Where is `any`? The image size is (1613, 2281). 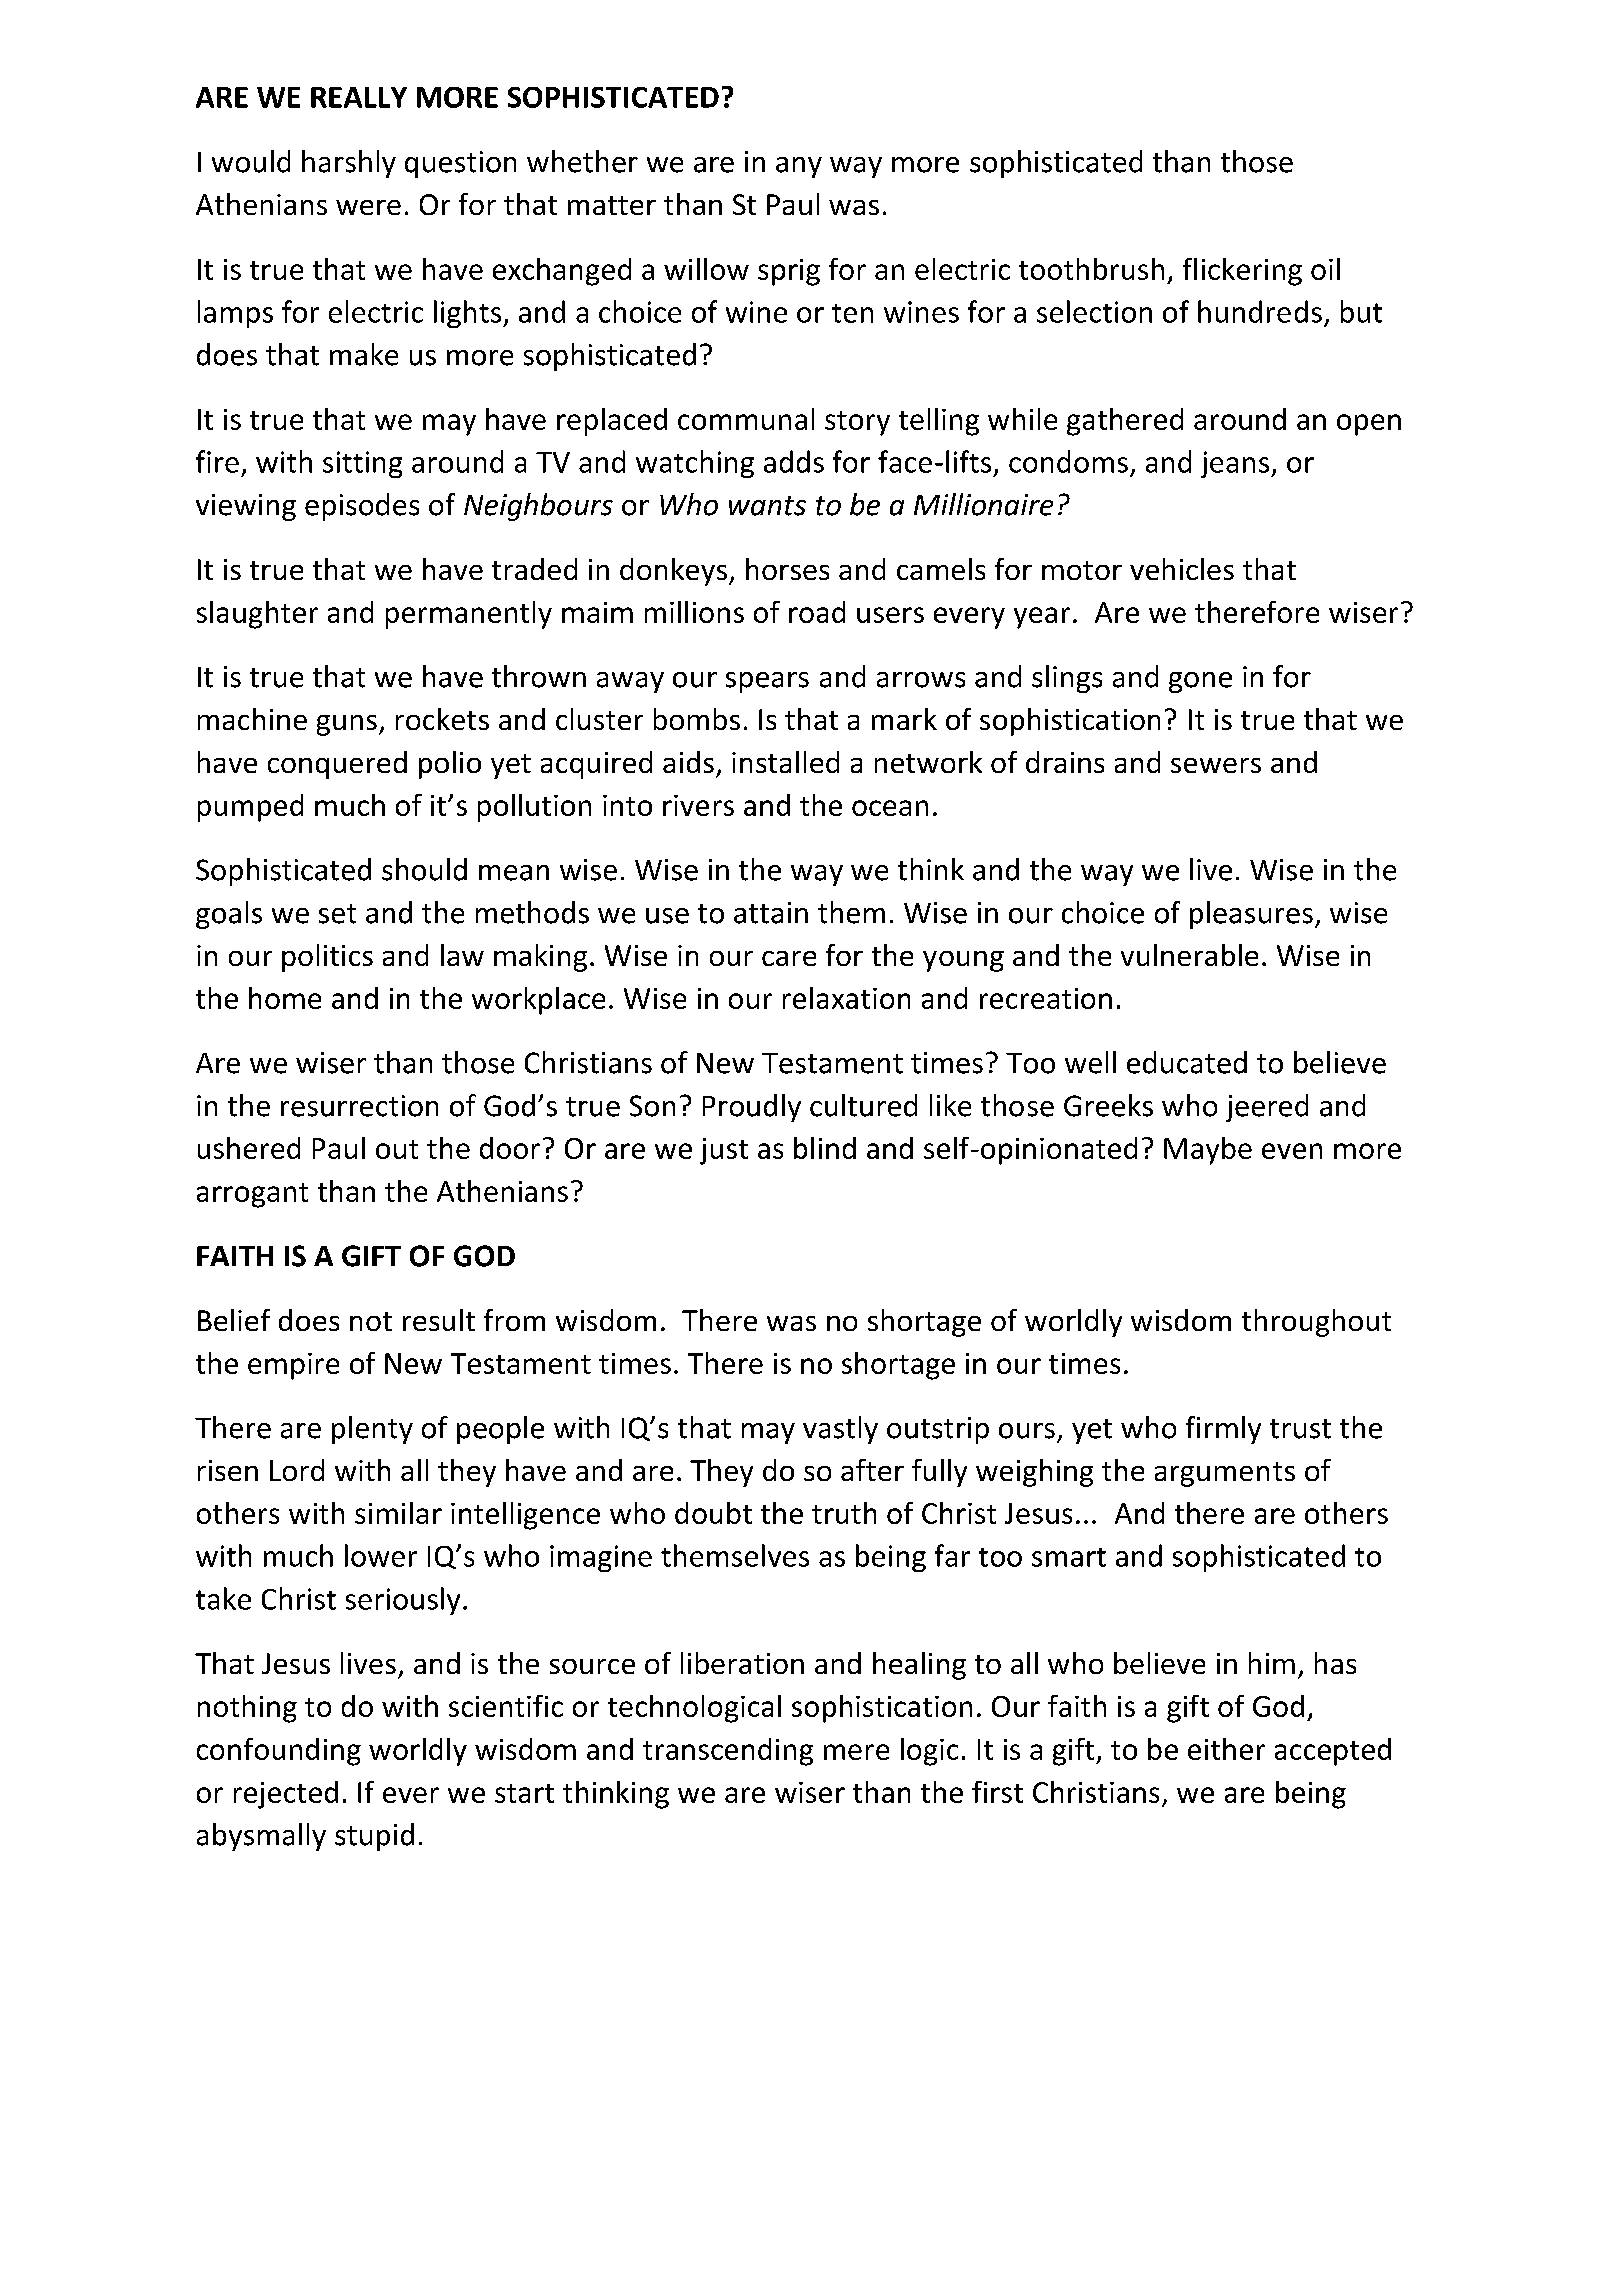
any is located at coordinates (799, 167).
